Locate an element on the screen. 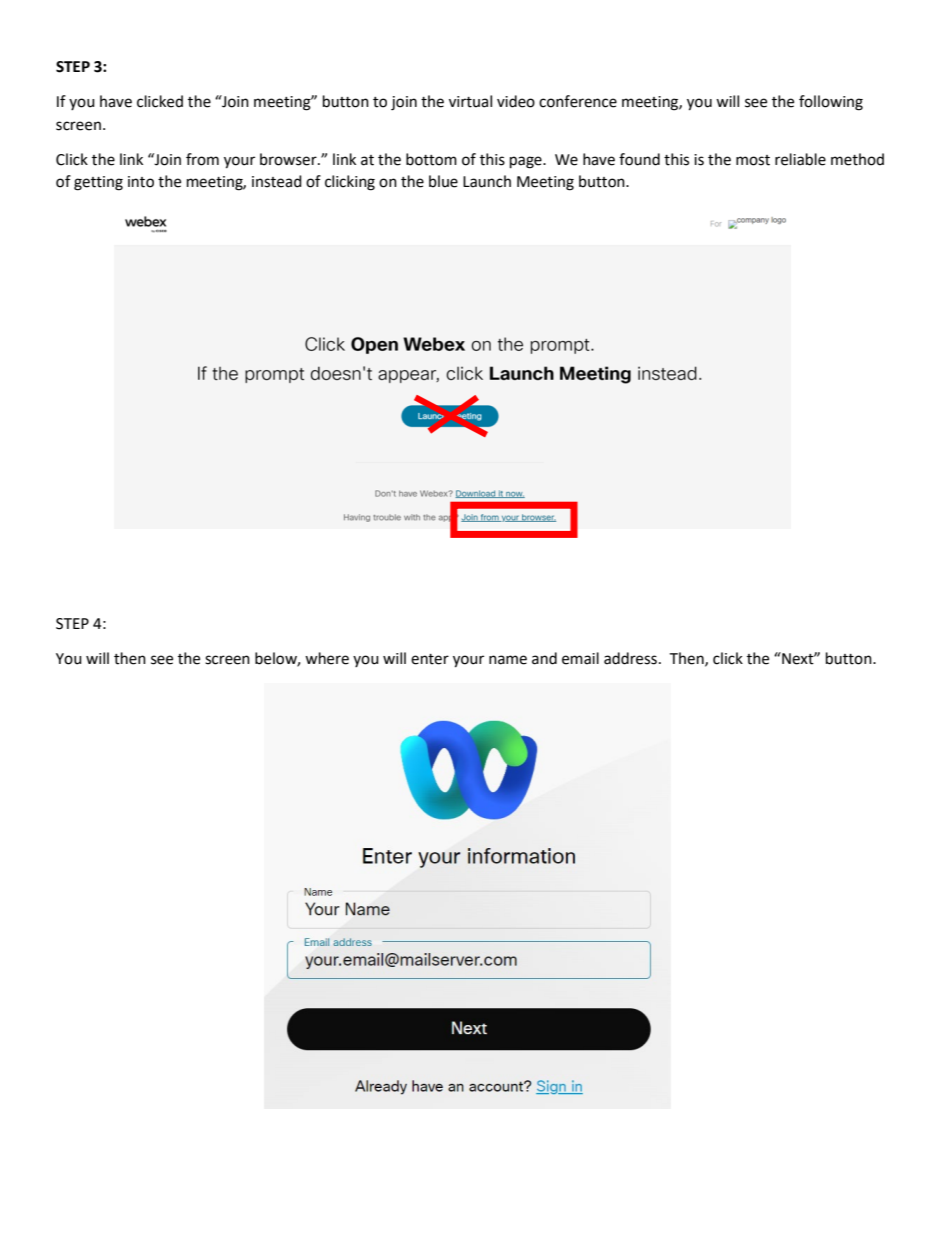  getting is located at coordinates (98, 183).
